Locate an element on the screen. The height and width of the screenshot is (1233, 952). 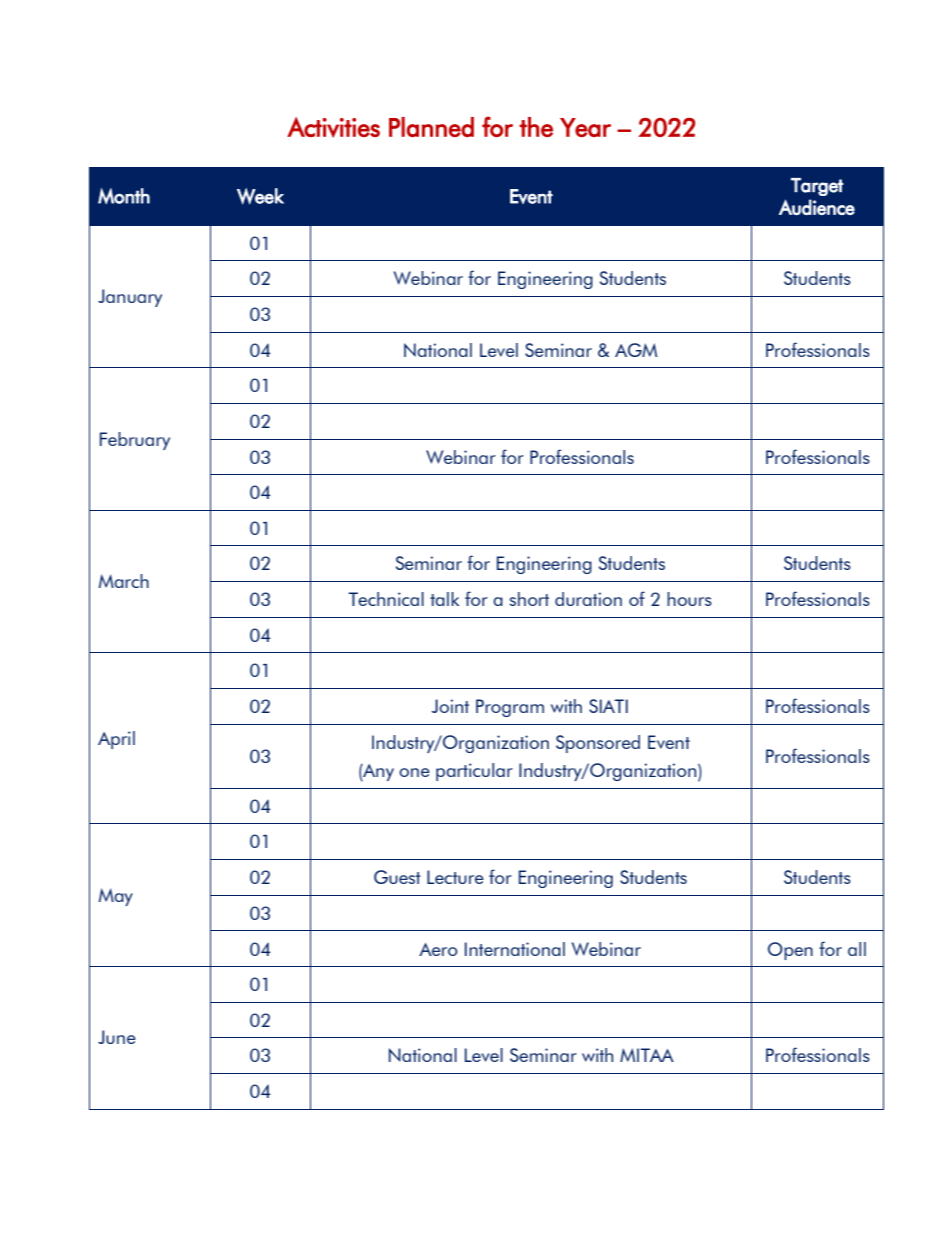
Open is located at coordinates (790, 951).
